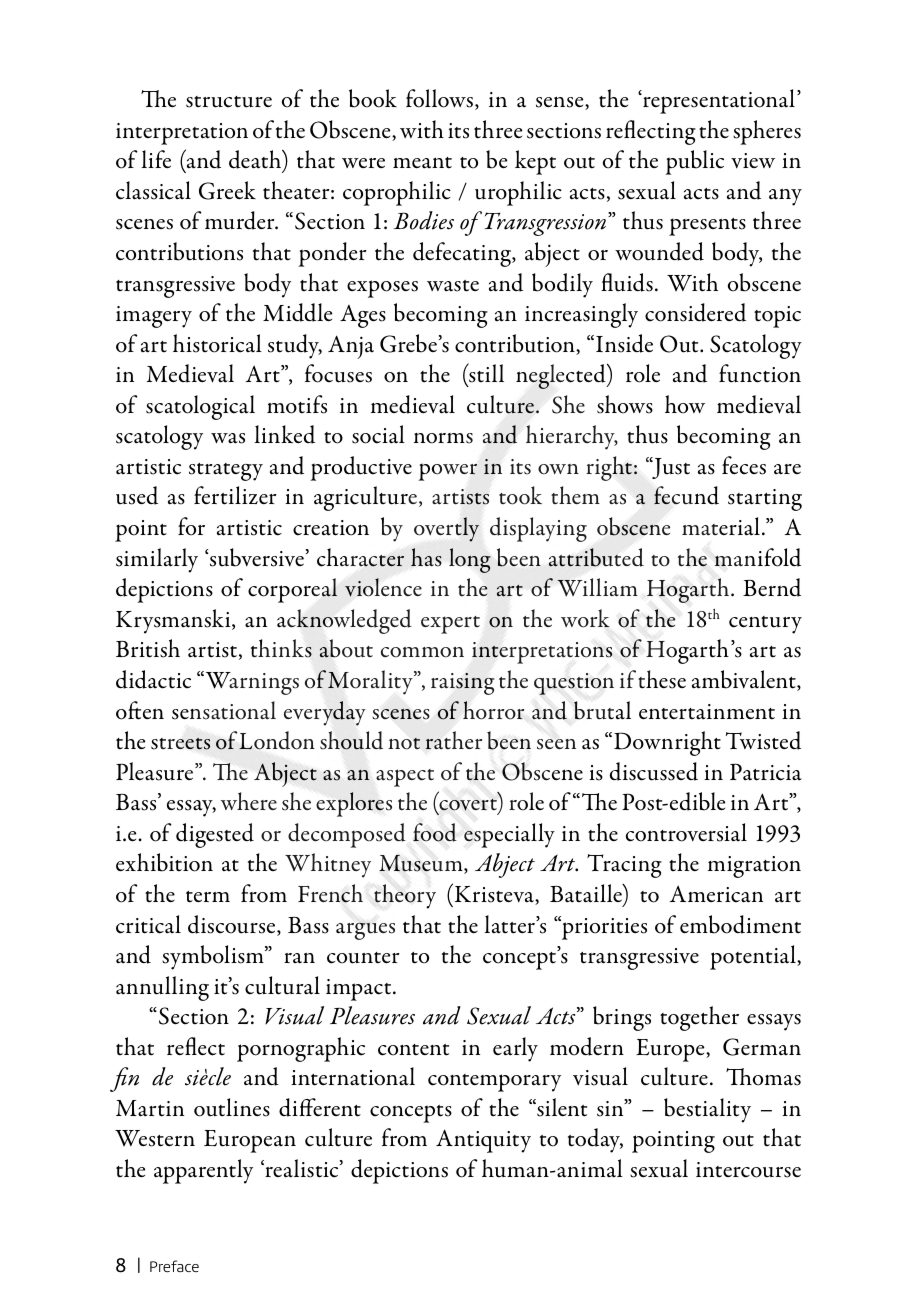 Image resolution: width=917 pixels, height=1316 pixels. Describe the element at coordinates (716, 894) in the document. I see `American` at that location.
